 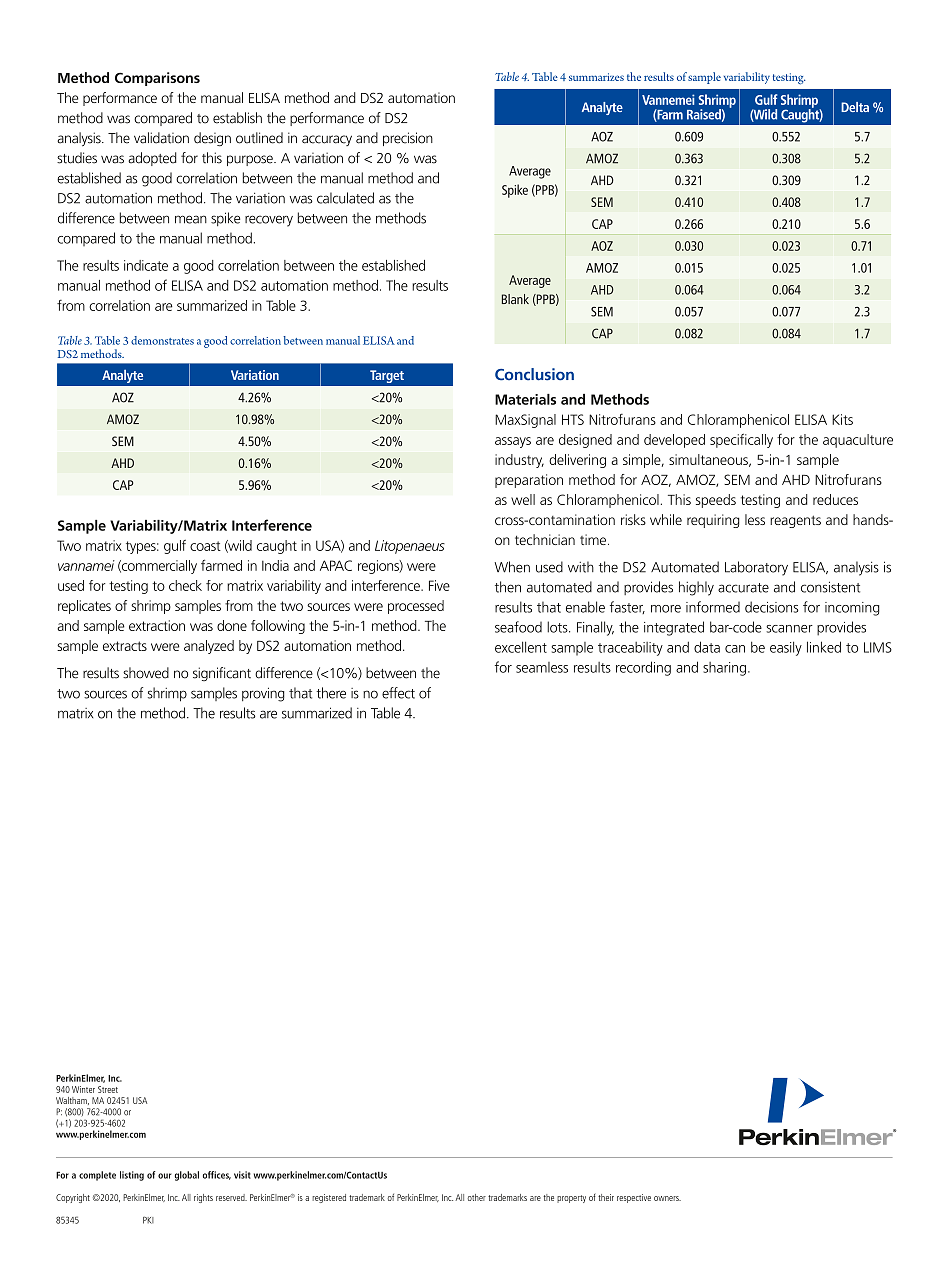 What do you see at coordinates (786, 648) in the screenshot?
I see `easily` at bounding box center [786, 648].
